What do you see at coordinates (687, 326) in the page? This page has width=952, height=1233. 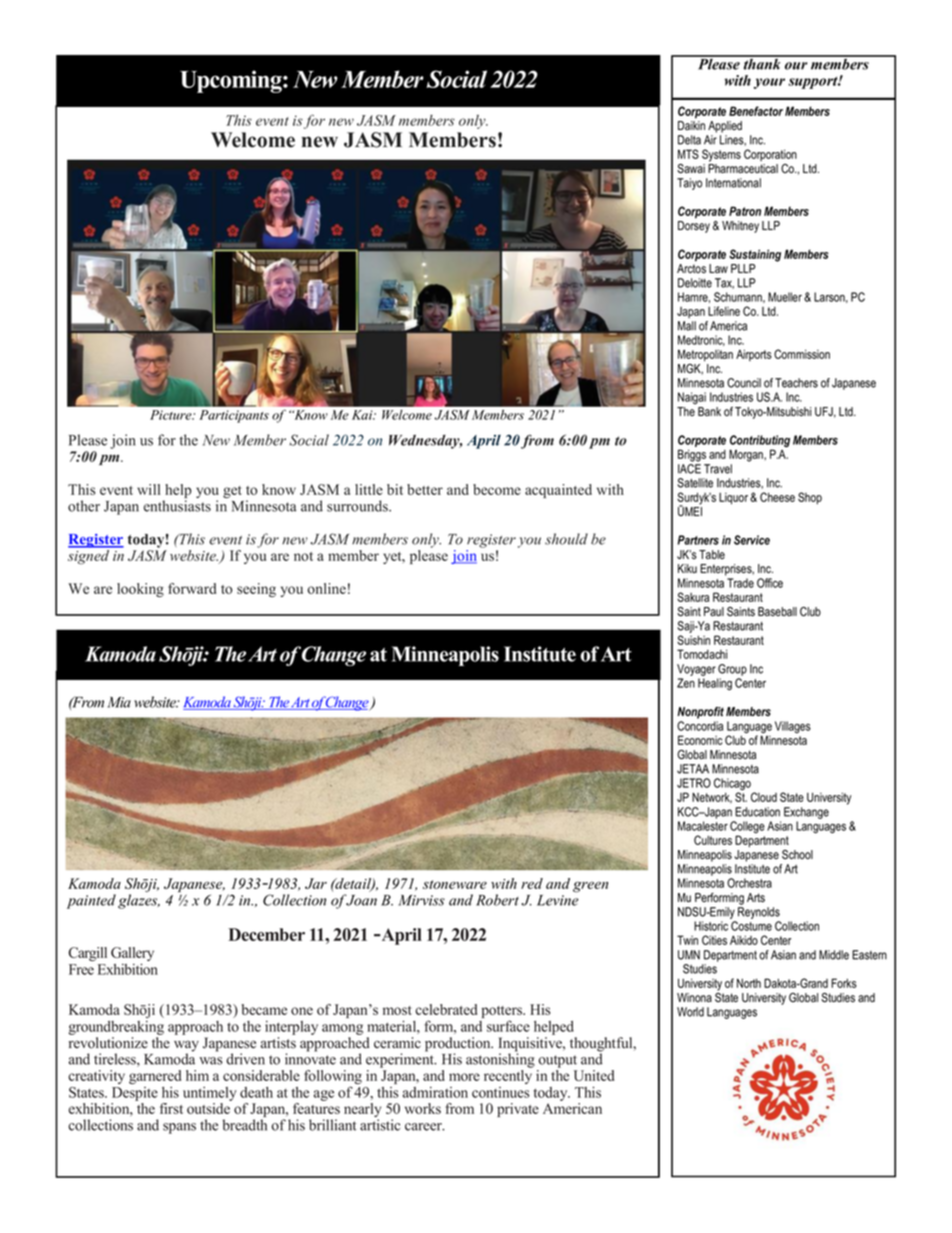 I see `Mall` at bounding box center [687, 326].
